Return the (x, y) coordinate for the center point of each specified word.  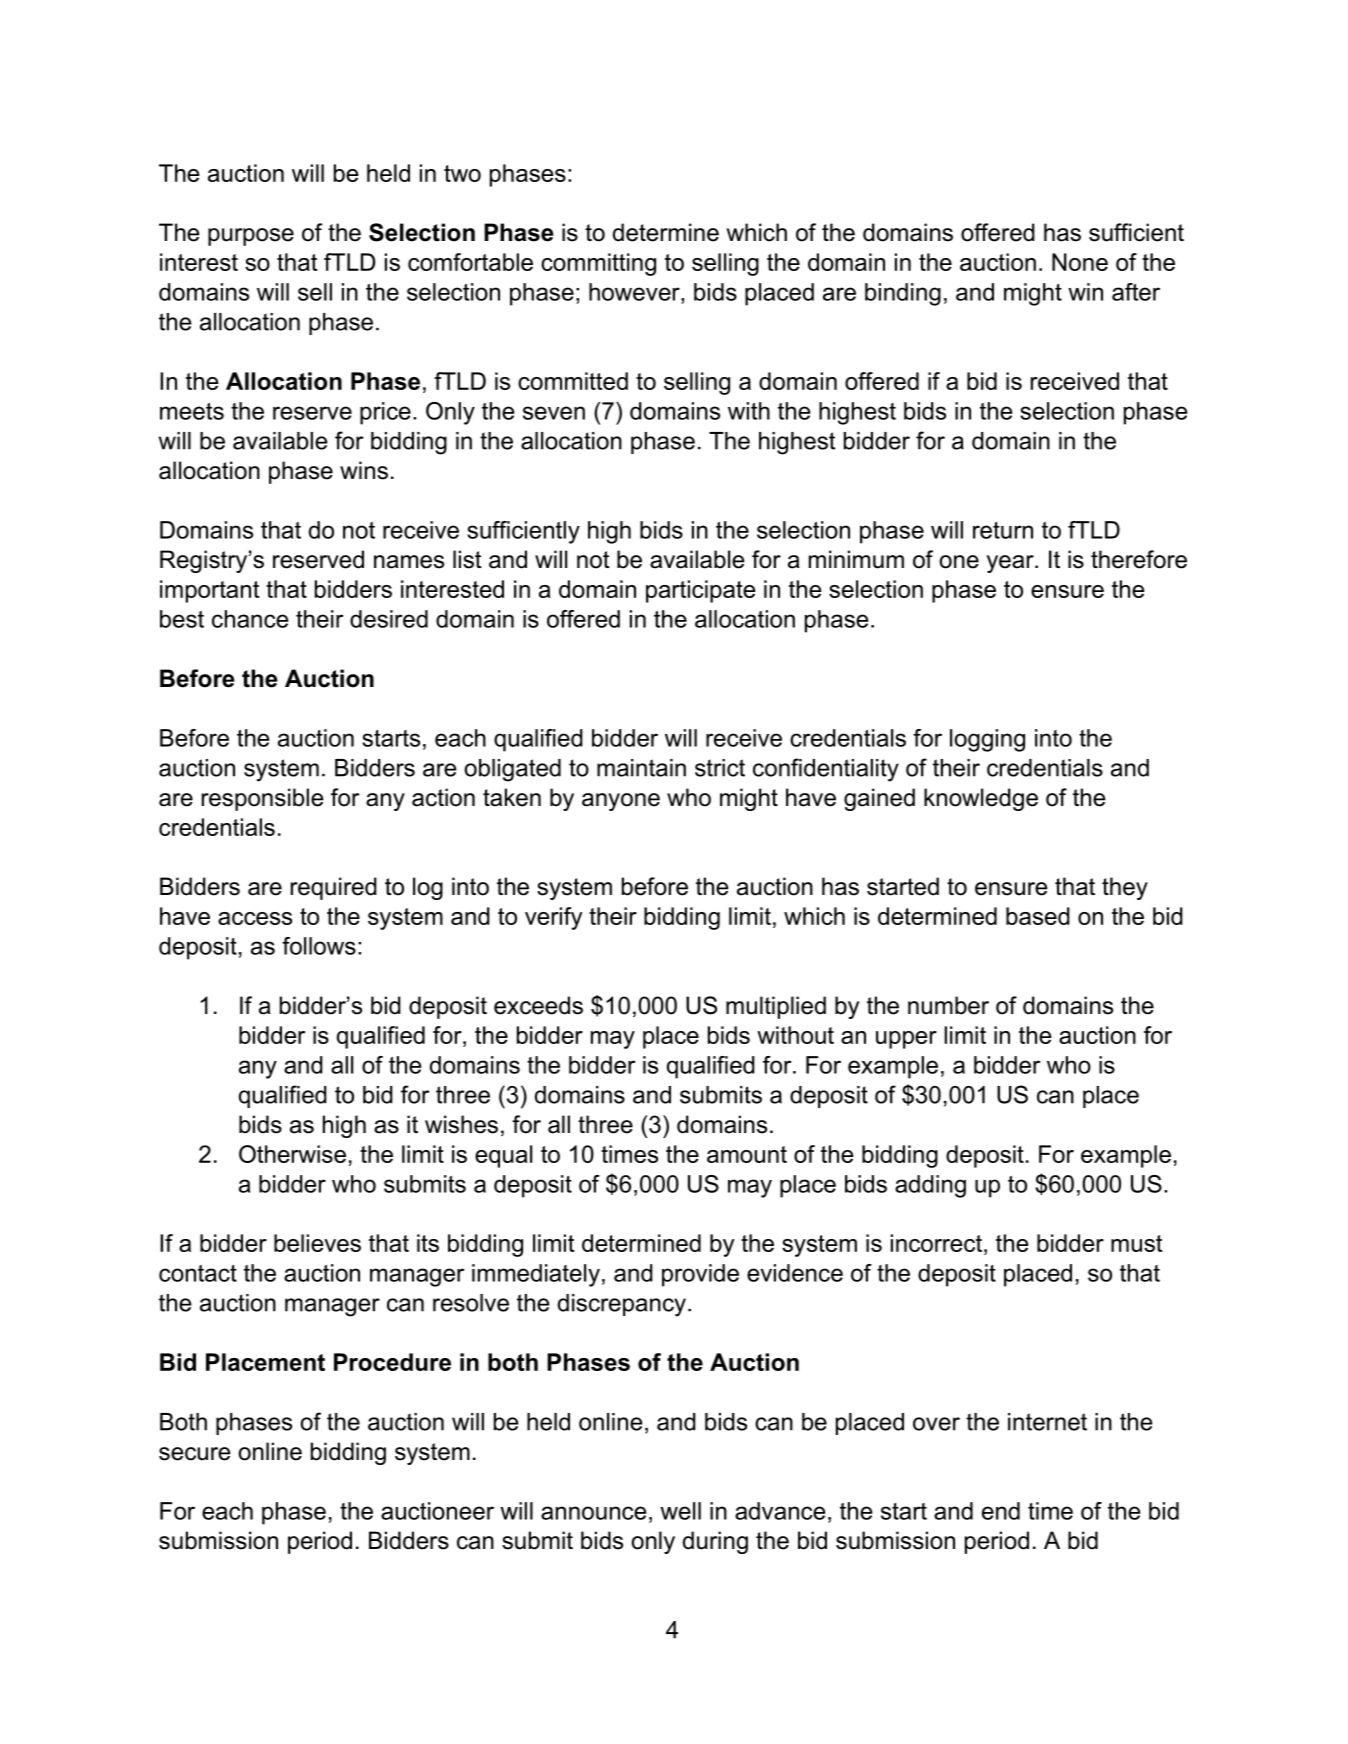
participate (701, 591)
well (680, 1511)
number (948, 1005)
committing (598, 264)
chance (250, 619)
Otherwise (292, 1154)
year (1011, 564)
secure (195, 1454)
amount (747, 1154)
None (1080, 262)
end (1001, 1511)
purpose (251, 237)
